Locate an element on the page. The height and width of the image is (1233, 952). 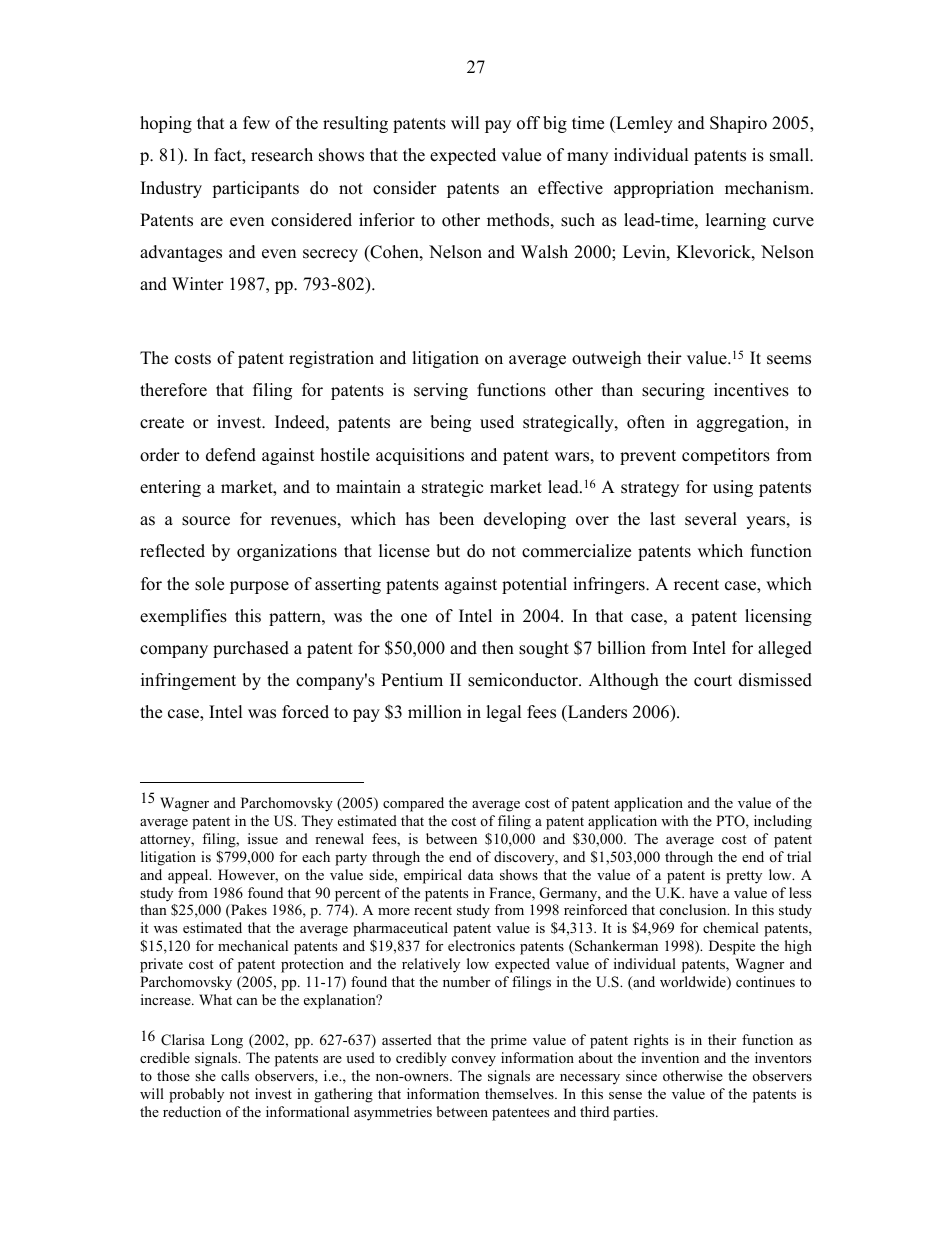
off is located at coordinates (528, 123).
